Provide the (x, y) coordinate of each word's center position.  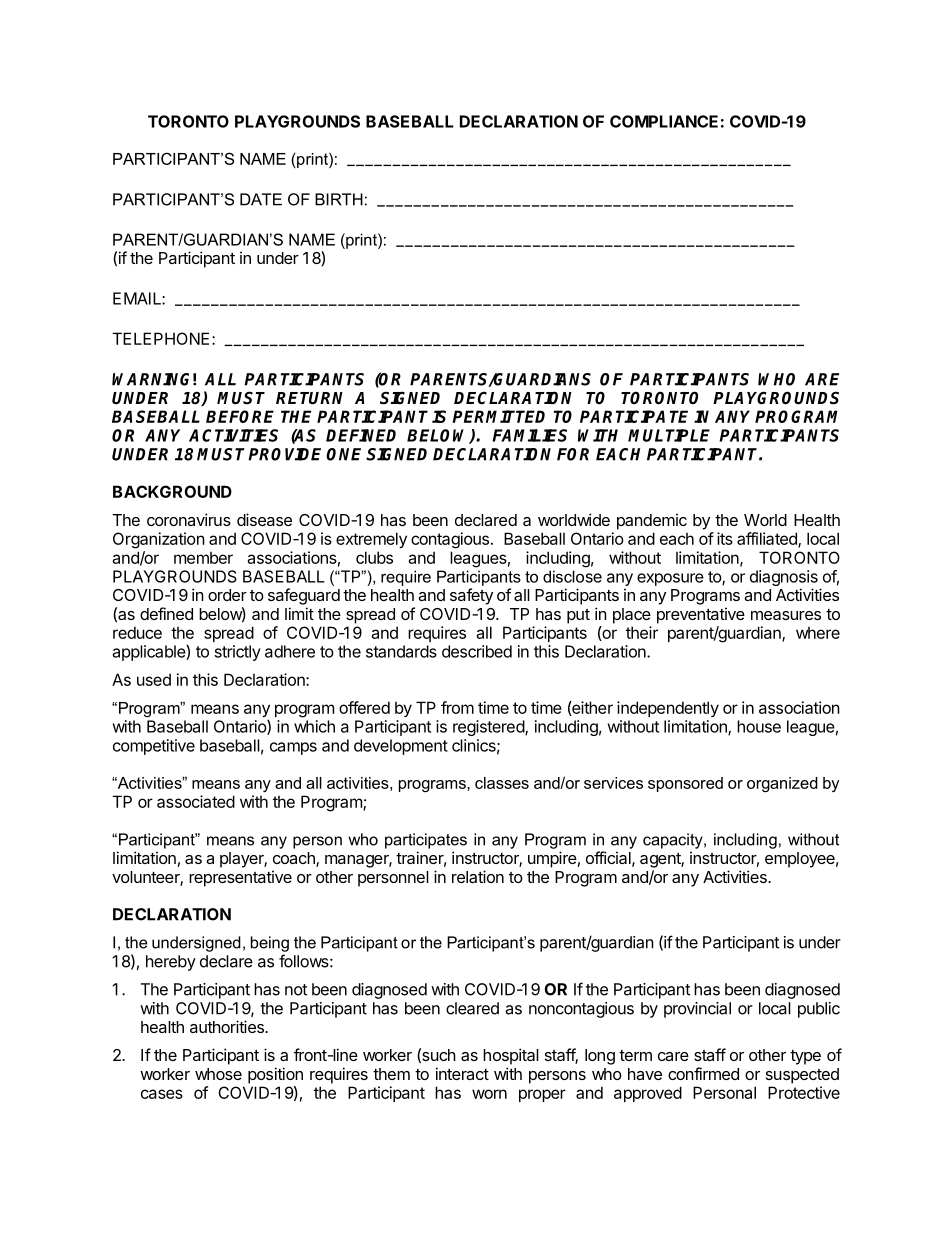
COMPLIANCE (664, 121)
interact (462, 1073)
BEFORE (240, 416)
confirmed (703, 1073)
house (759, 726)
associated (196, 801)
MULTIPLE (669, 435)
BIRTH (339, 199)
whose (218, 1074)
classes (502, 783)
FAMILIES (530, 435)
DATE (261, 199)
